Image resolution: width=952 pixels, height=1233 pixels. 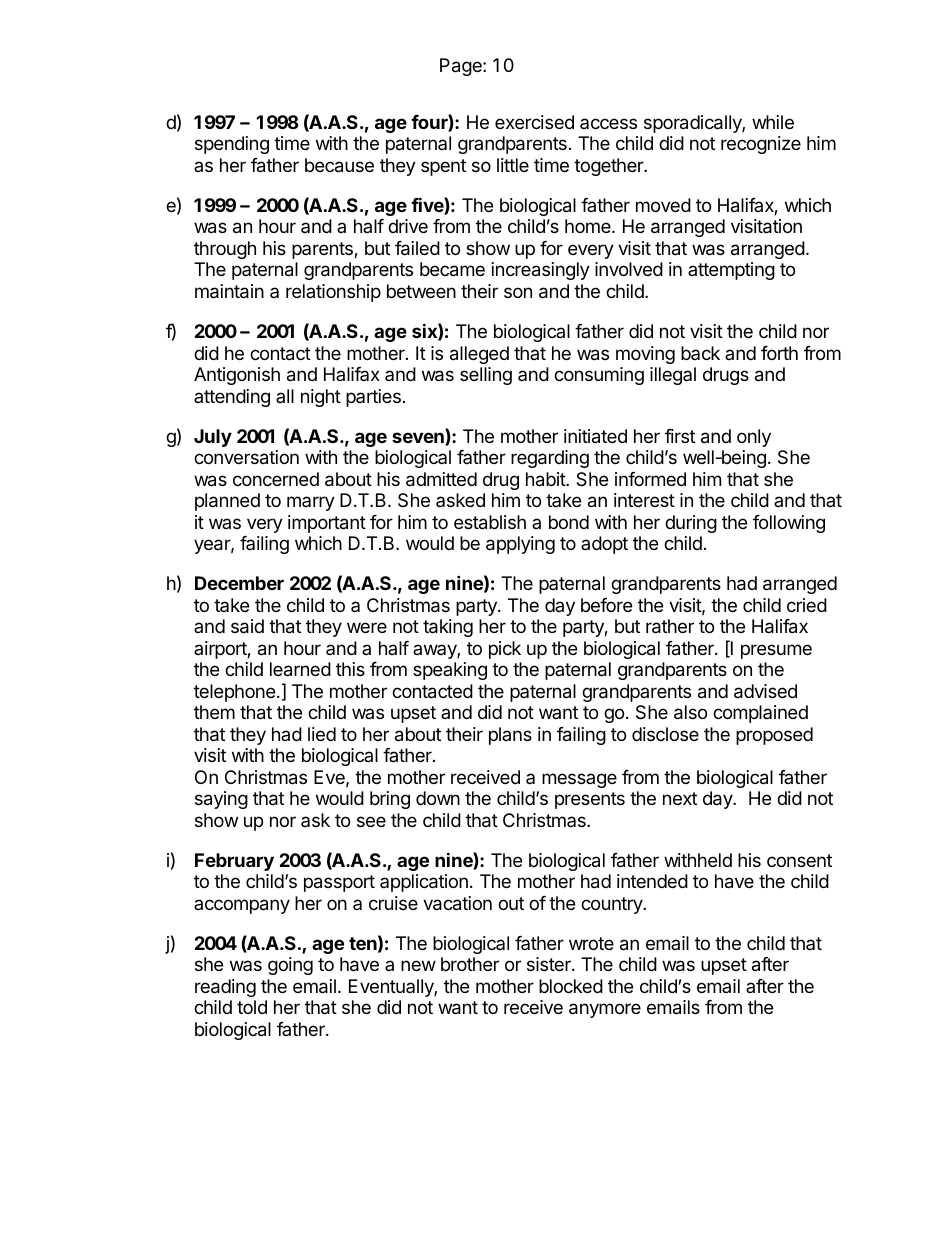 I want to click on spending, so click(x=232, y=145).
